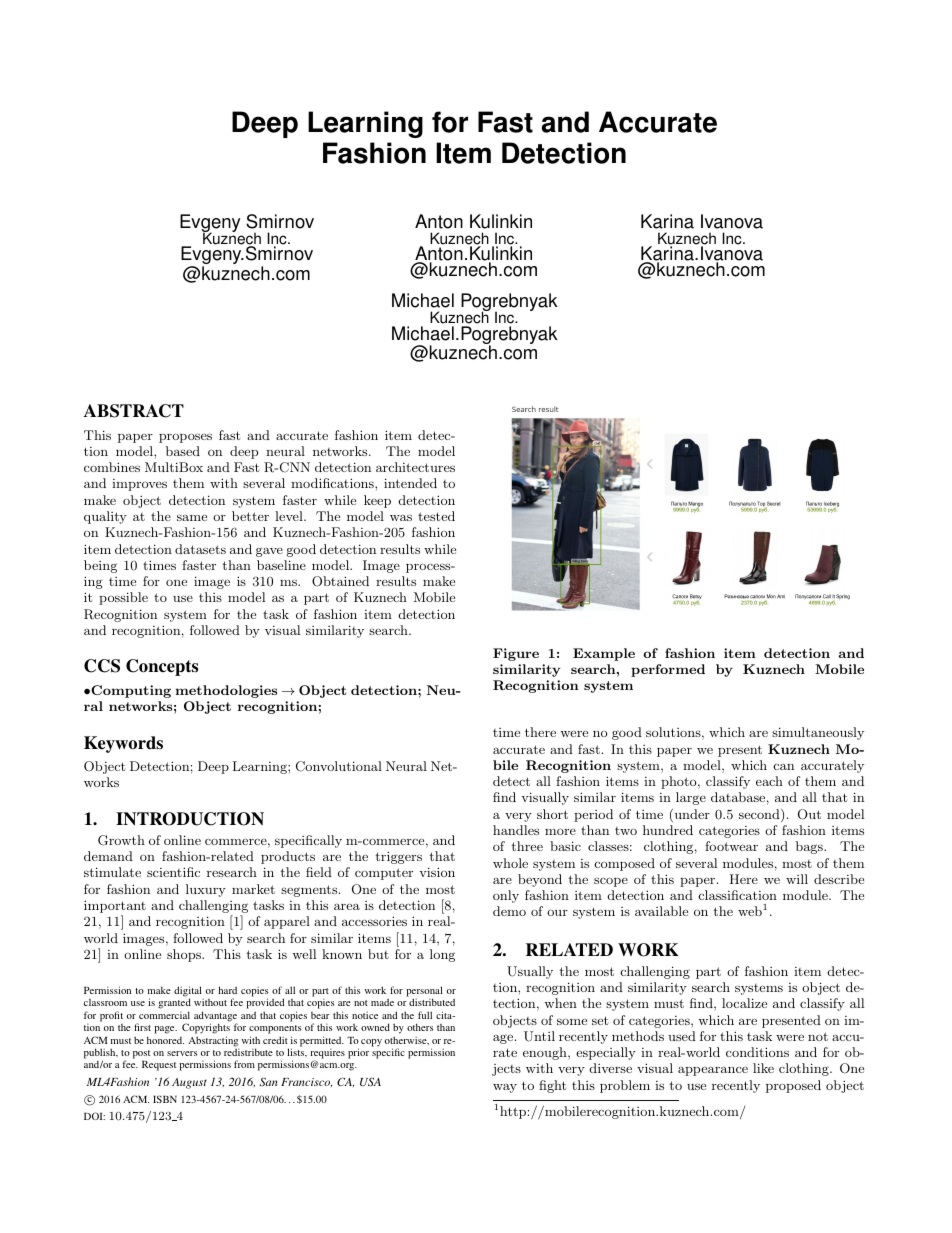 Image resolution: width=952 pixels, height=1233 pixels. I want to click on based, so click(183, 451).
